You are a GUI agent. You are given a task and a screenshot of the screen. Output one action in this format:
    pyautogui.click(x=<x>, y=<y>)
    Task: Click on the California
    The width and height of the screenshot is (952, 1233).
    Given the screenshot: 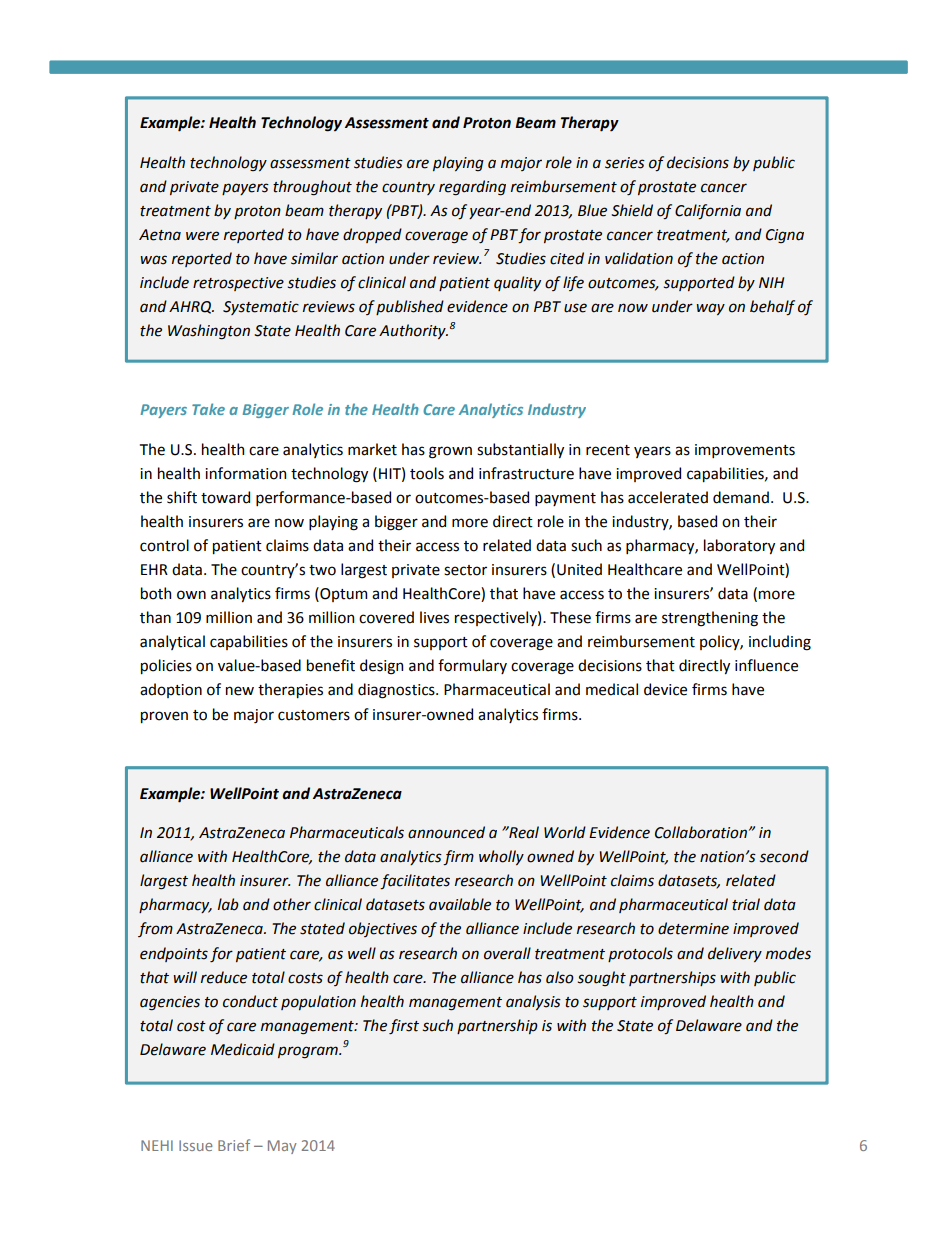 What is the action you would take?
    pyautogui.click(x=708, y=212)
